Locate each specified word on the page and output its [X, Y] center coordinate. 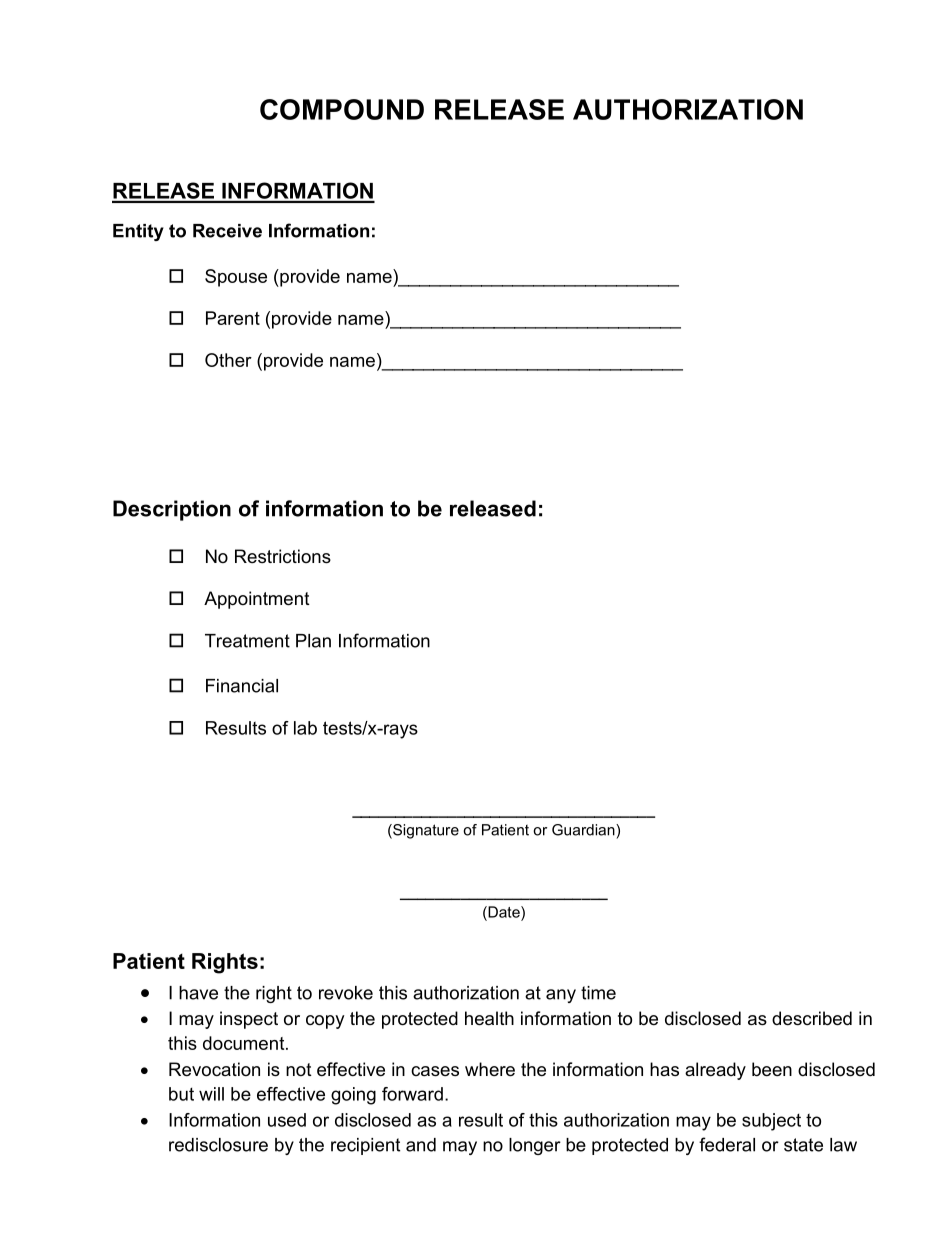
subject [771, 1122]
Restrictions [283, 556]
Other [228, 360]
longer [535, 1146]
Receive [227, 231]
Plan [313, 641]
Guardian [584, 830]
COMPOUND [342, 109]
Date [504, 912]
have [198, 993]
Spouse [236, 278]
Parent [233, 318]
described [812, 1018]
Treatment [247, 641]
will [211, 1094]
